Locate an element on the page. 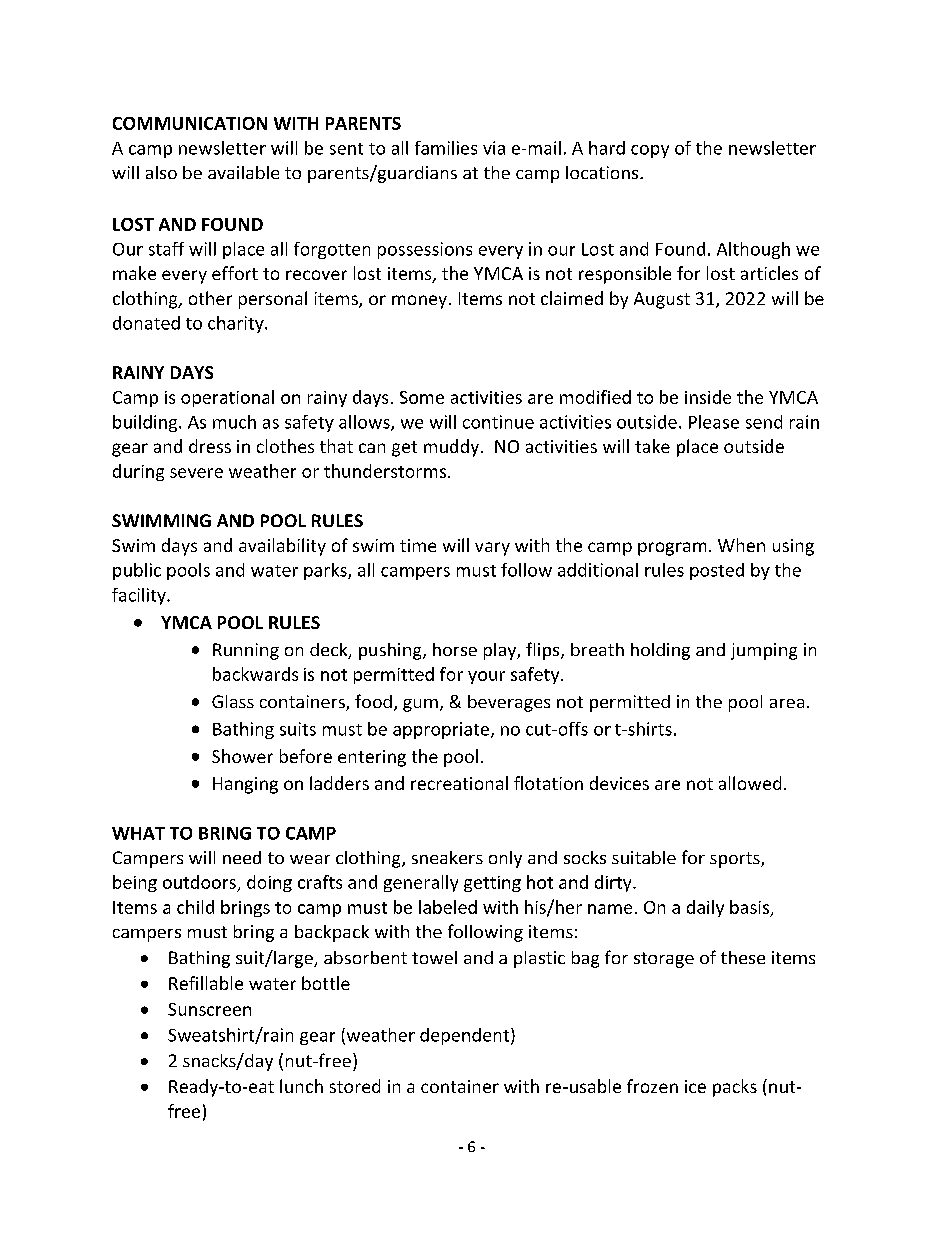 This page has height=1233, width=952. Shower is located at coordinates (242, 756).
